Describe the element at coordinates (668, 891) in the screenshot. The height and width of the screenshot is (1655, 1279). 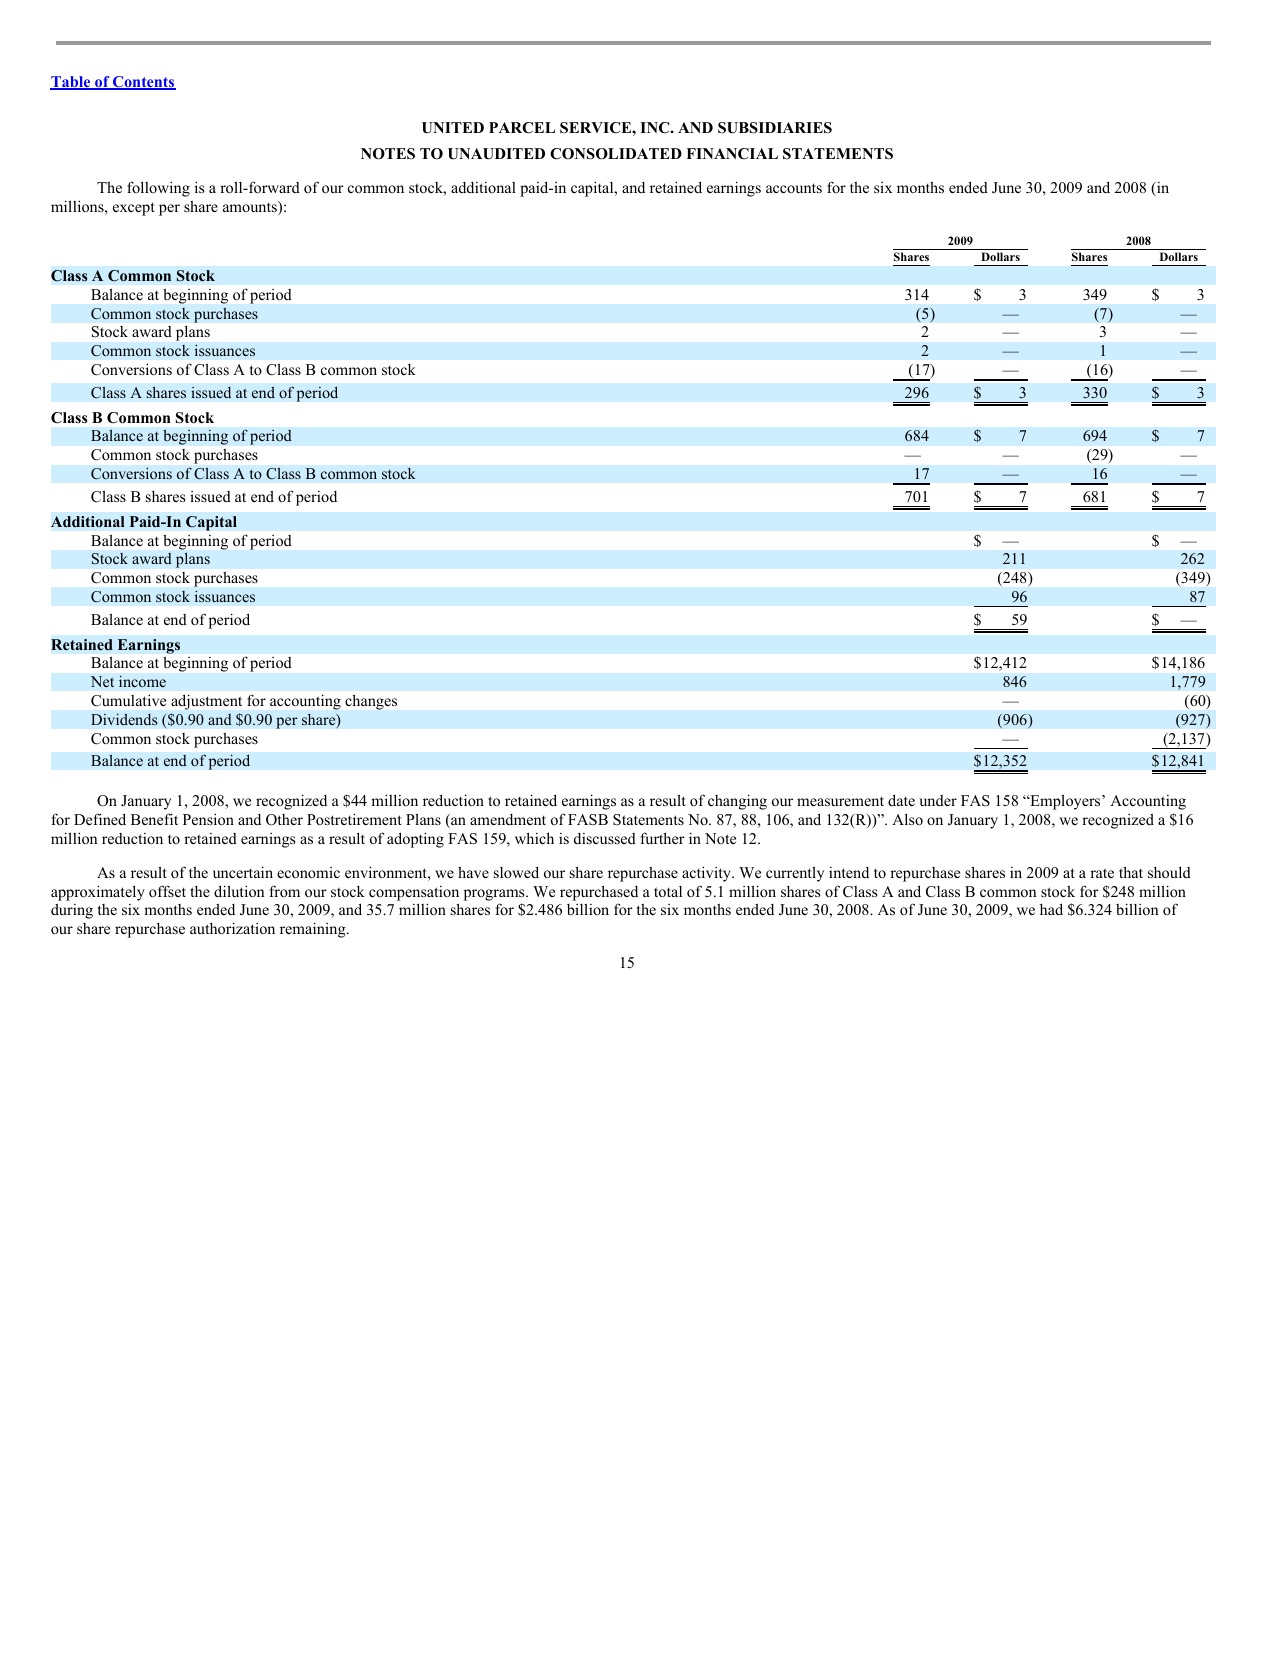
I see `total` at that location.
